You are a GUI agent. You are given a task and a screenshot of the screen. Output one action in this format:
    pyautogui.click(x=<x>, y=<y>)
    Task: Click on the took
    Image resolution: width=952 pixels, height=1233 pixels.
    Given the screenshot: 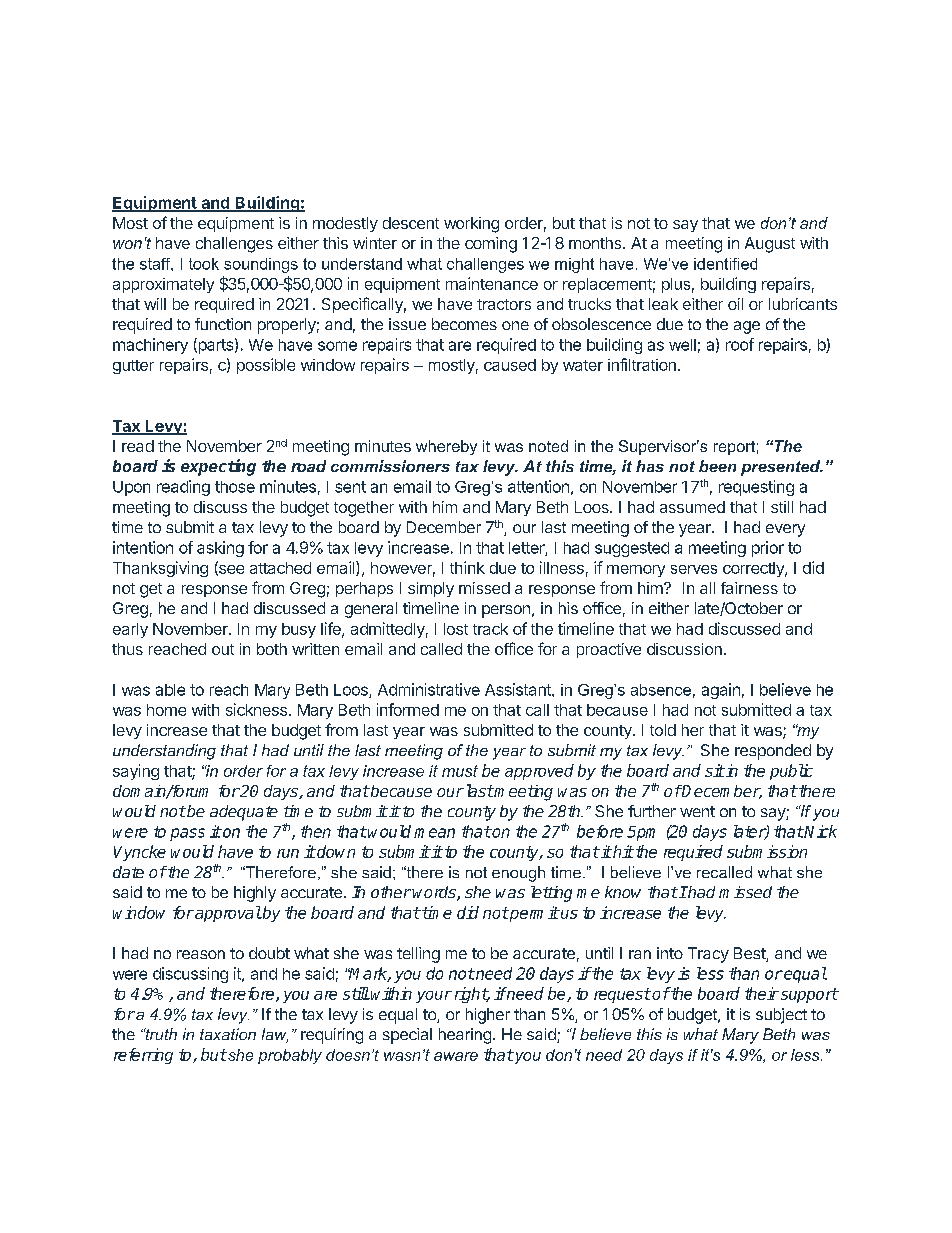 What is the action you would take?
    pyautogui.click(x=204, y=264)
